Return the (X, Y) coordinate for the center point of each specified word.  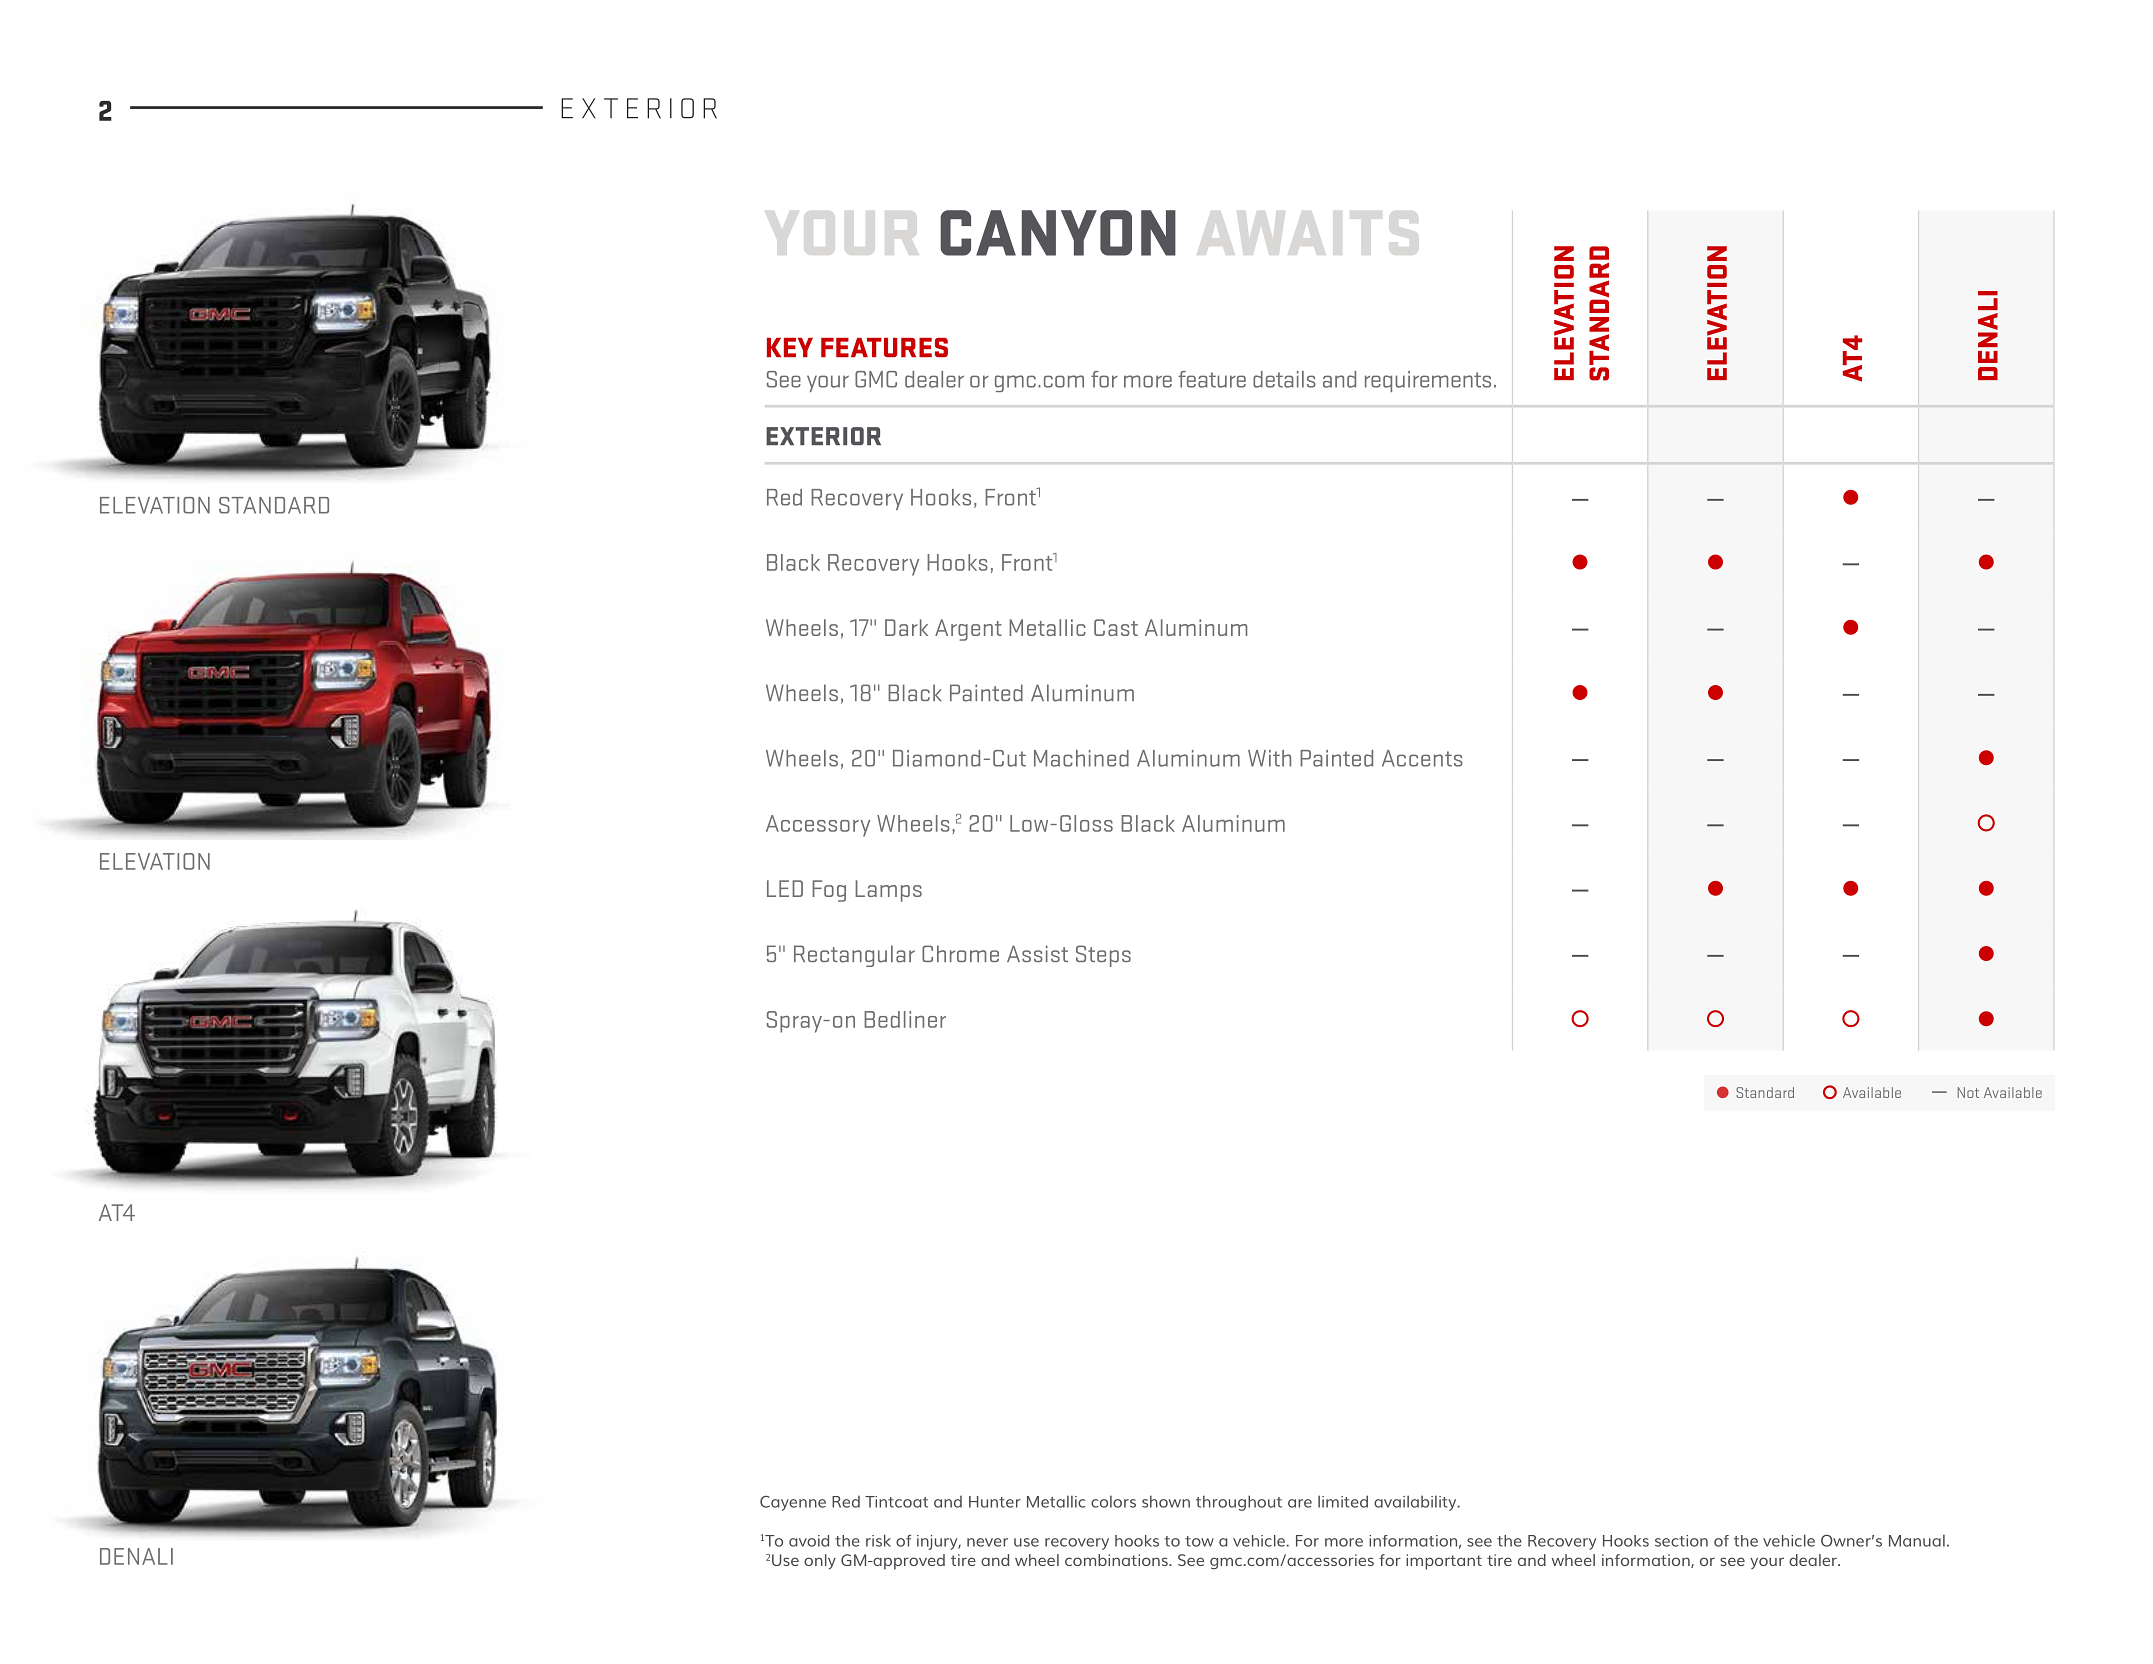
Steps (1103, 956)
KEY (790, 347)
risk (878, 1540)
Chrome (960, 953)
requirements (1428, 381)
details (1284, 379)
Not (1968, 1092)
